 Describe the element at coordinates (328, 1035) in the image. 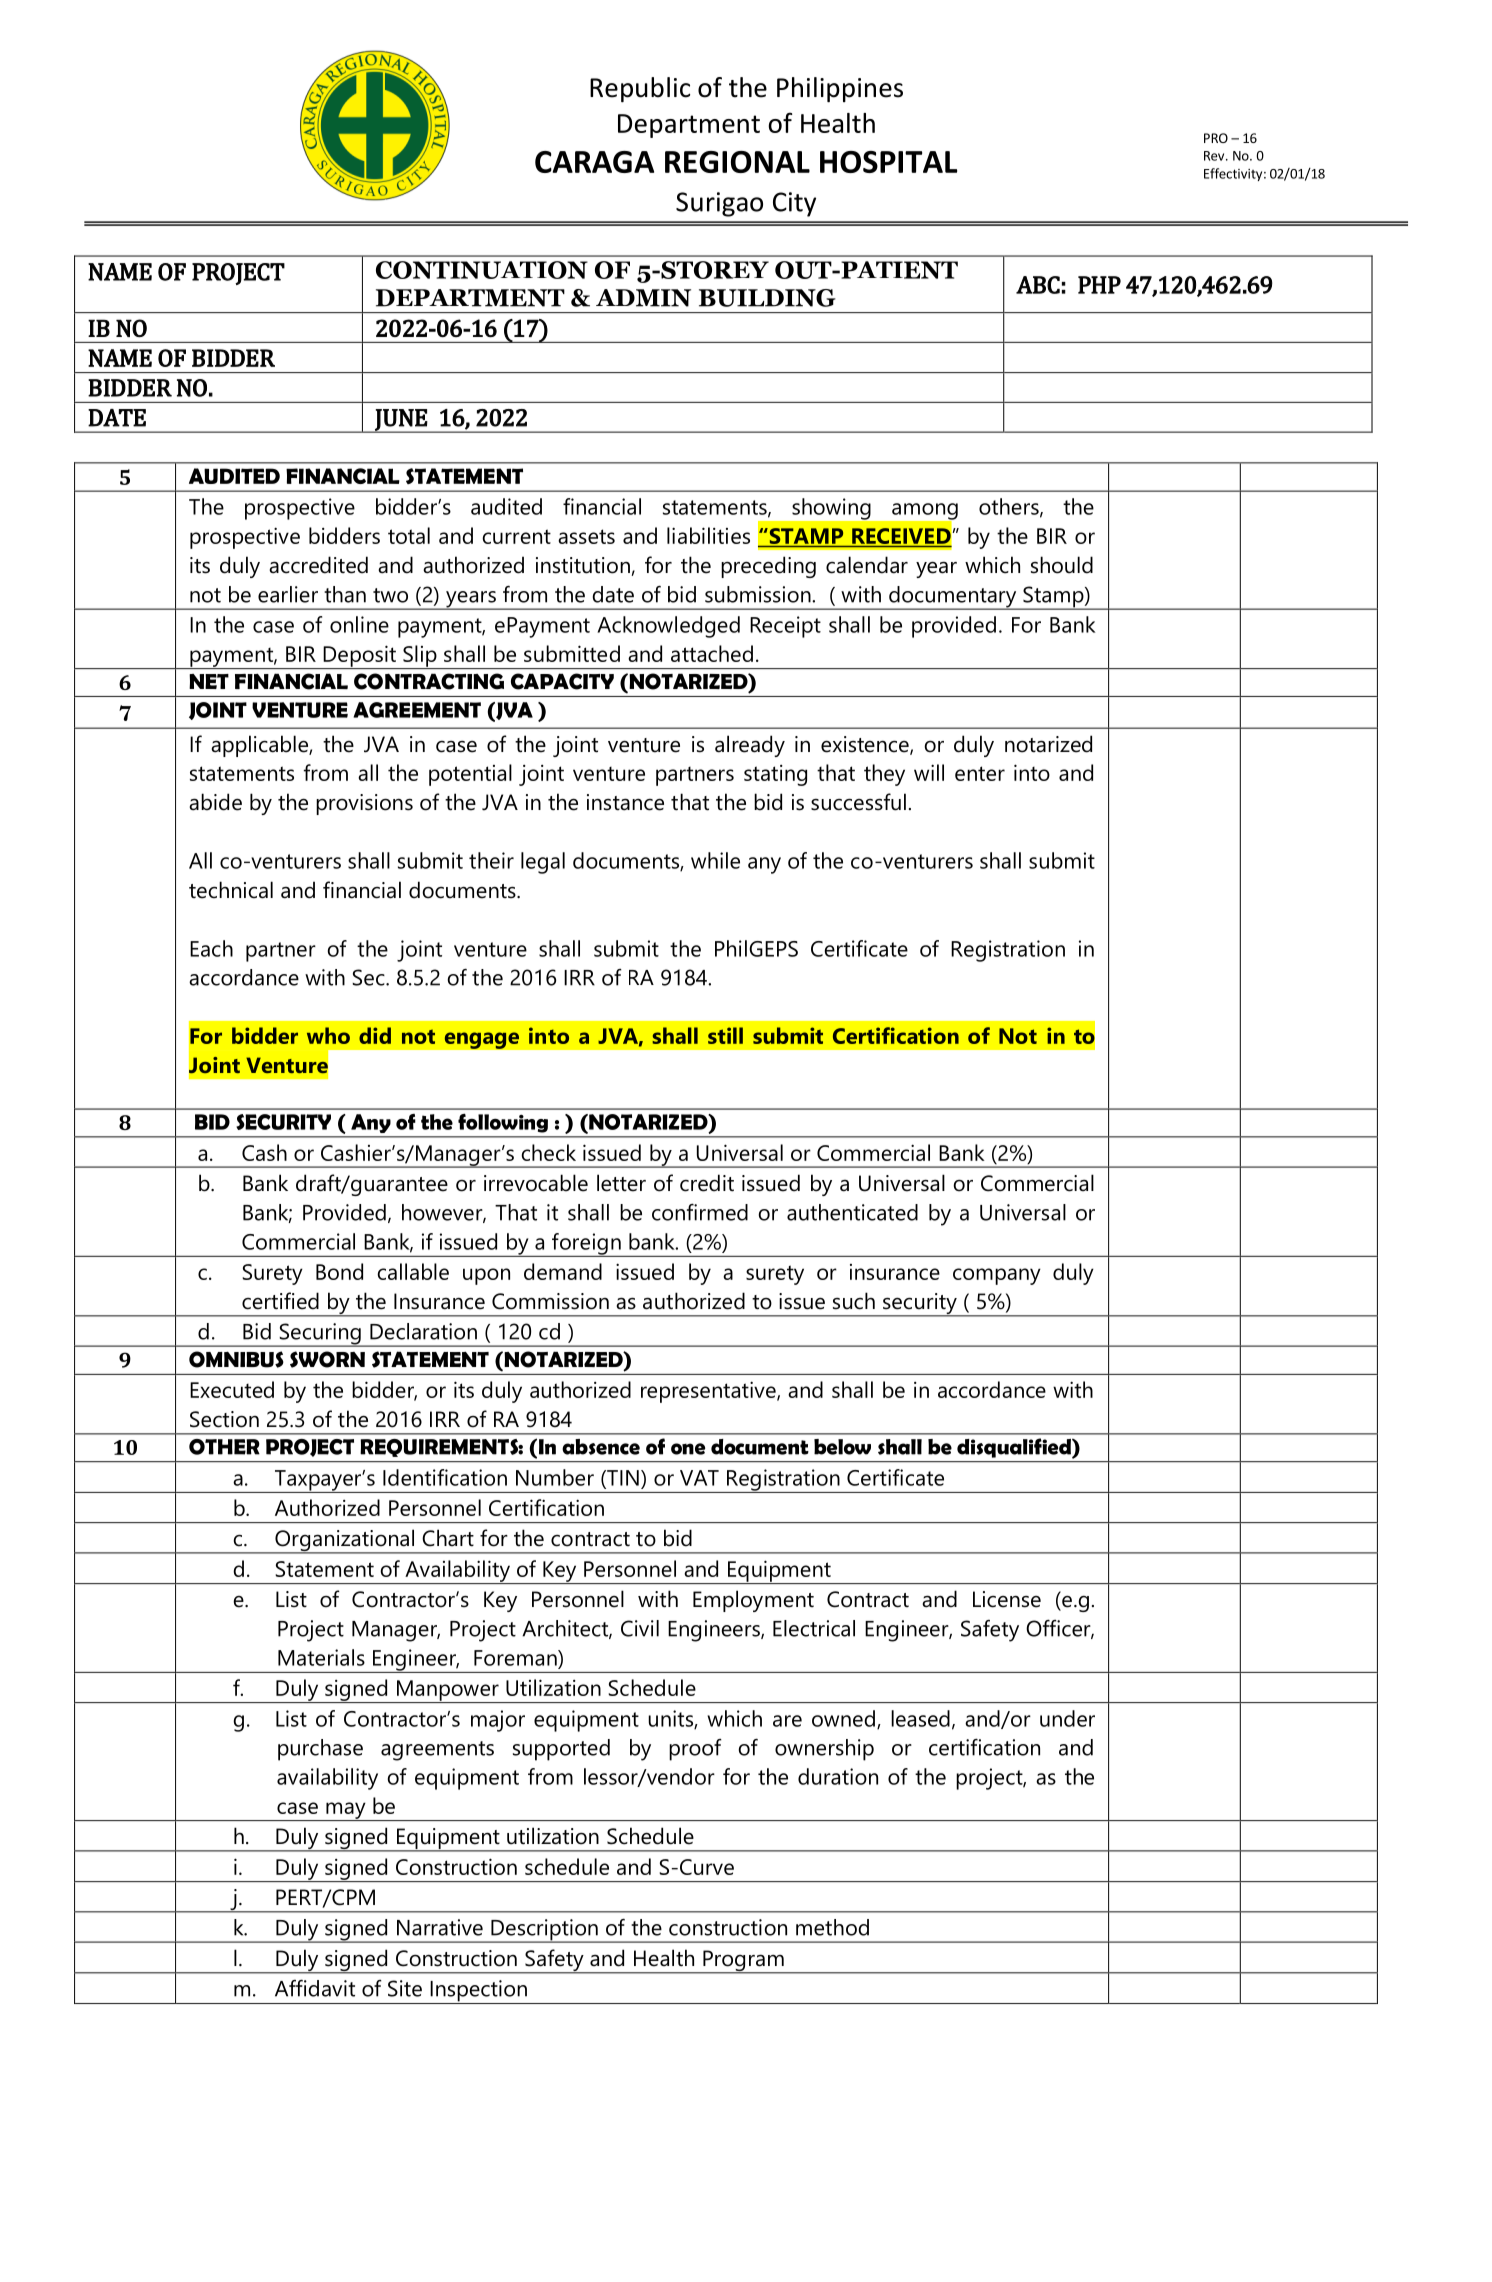

I see `who` at that location.
